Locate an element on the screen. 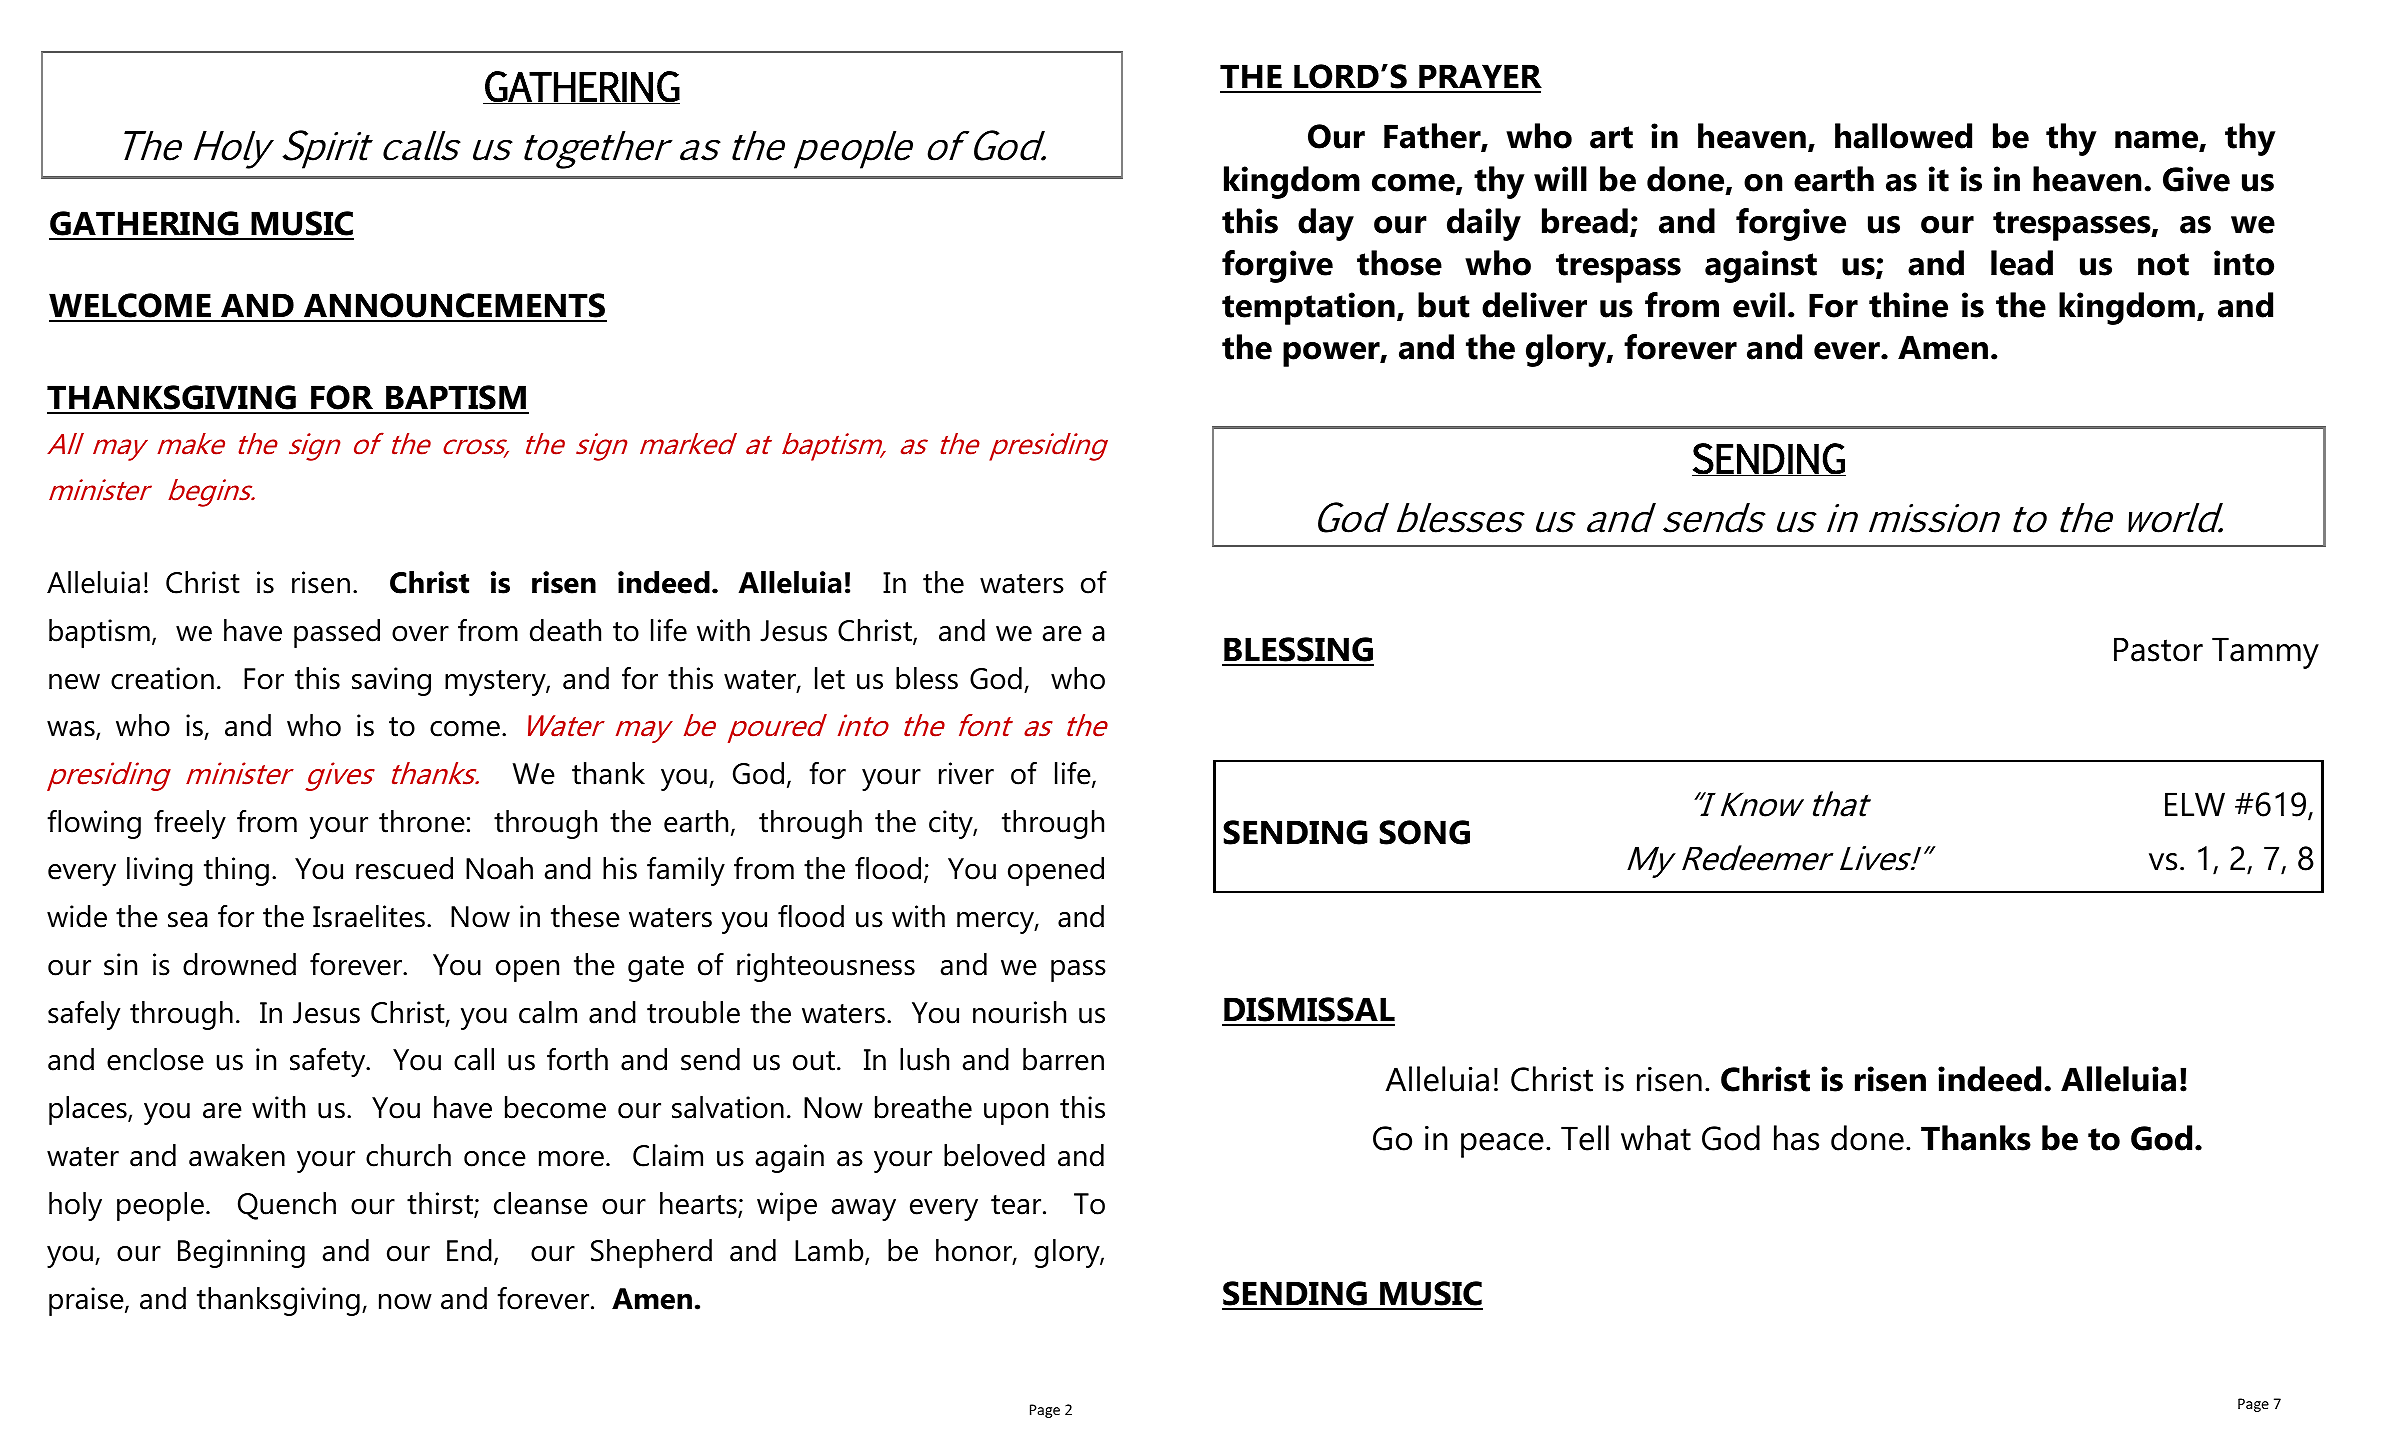 The height and width of the screenshot is (1446, 2382). hallowed is located at coordinates (1903, 136).
